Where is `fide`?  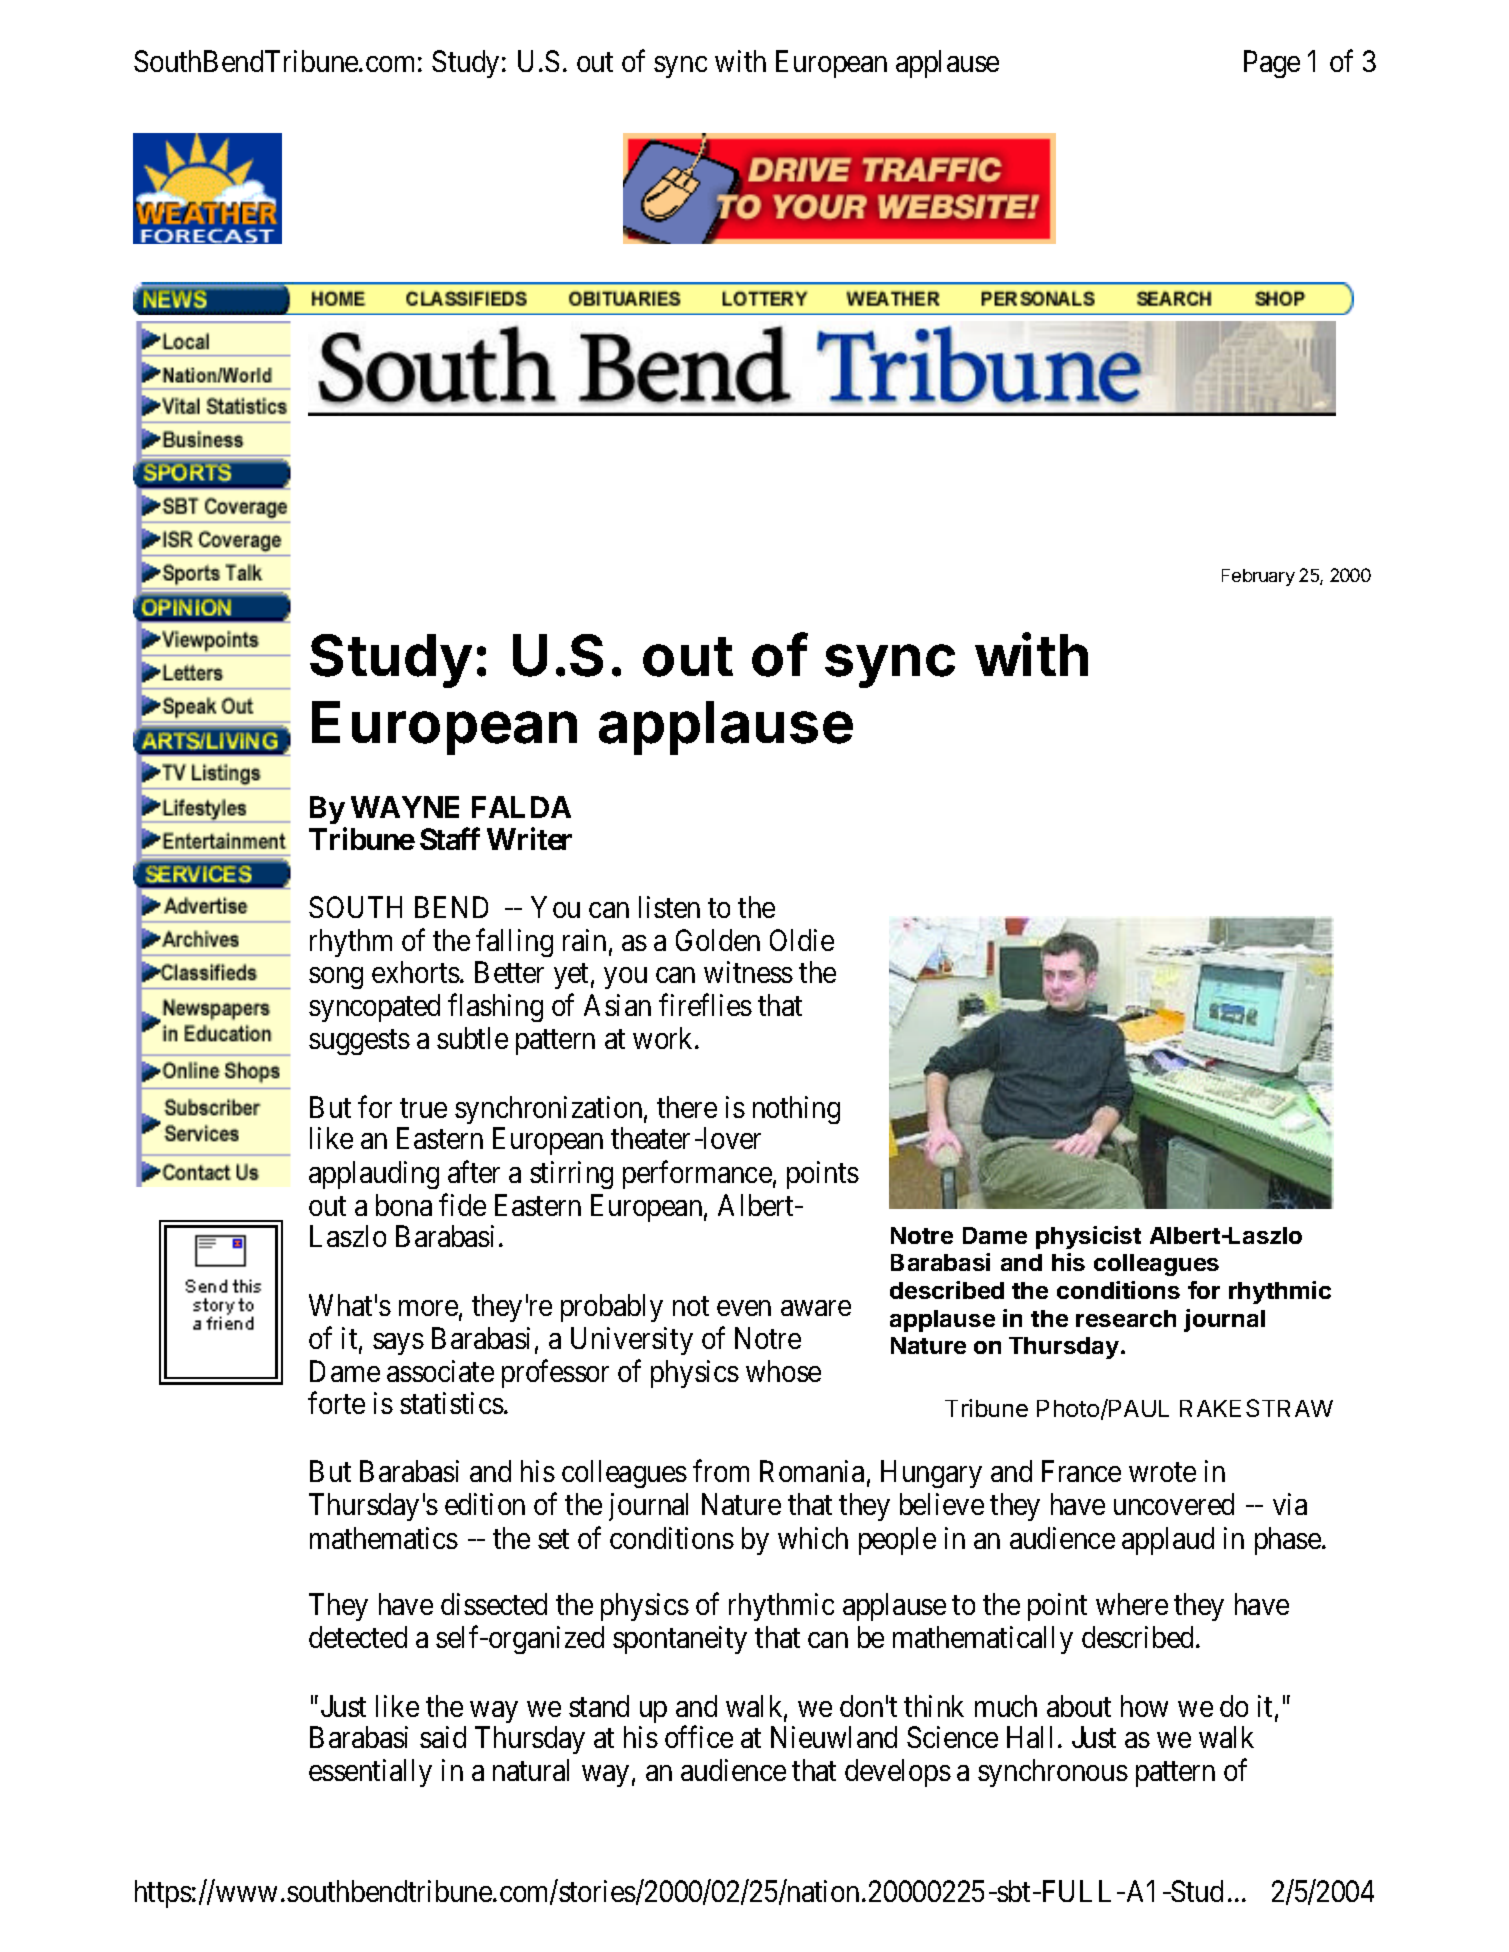 fide is located at coordinates (462, 1205).
